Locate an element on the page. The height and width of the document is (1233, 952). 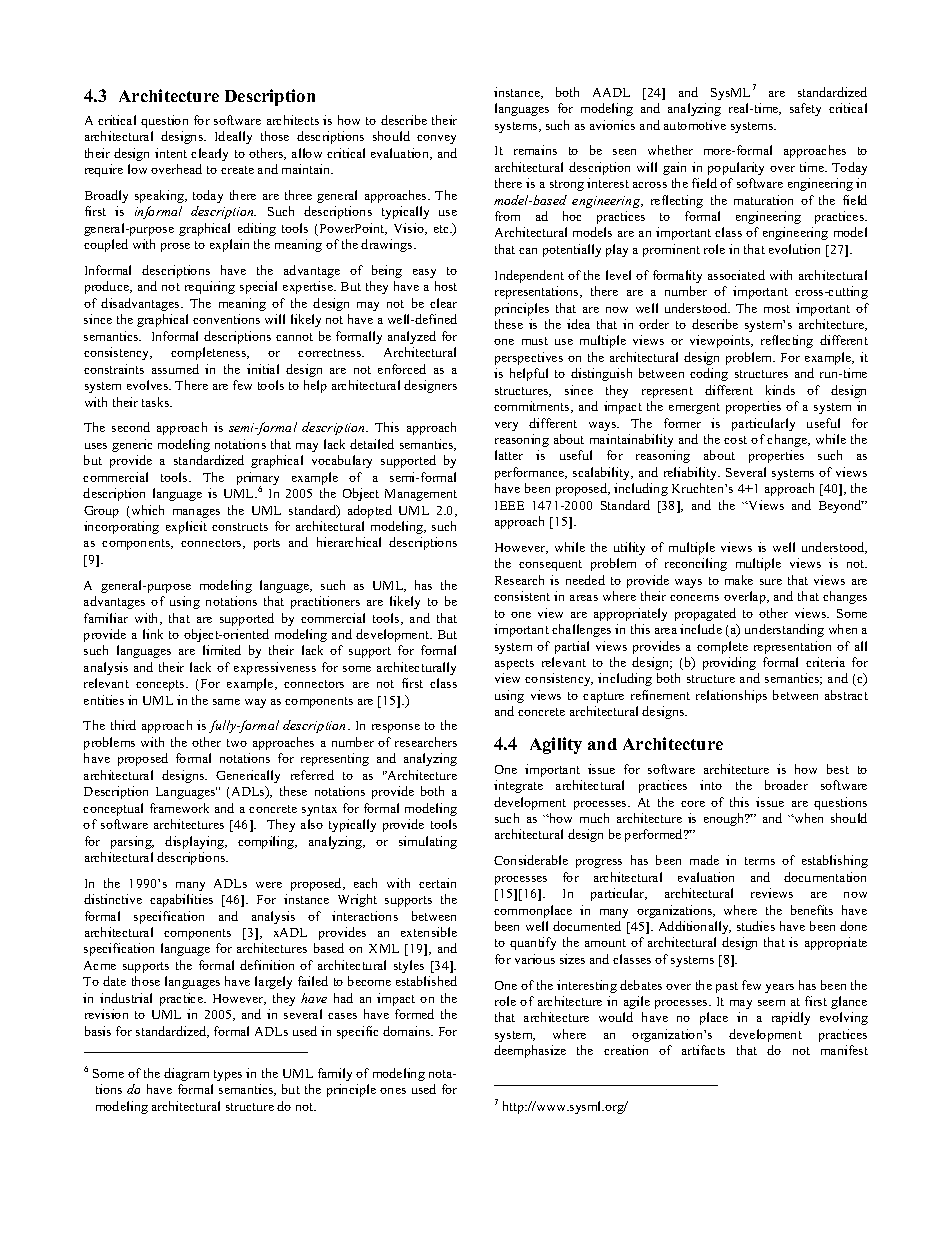
latter is located at coordinates (509, 455).
